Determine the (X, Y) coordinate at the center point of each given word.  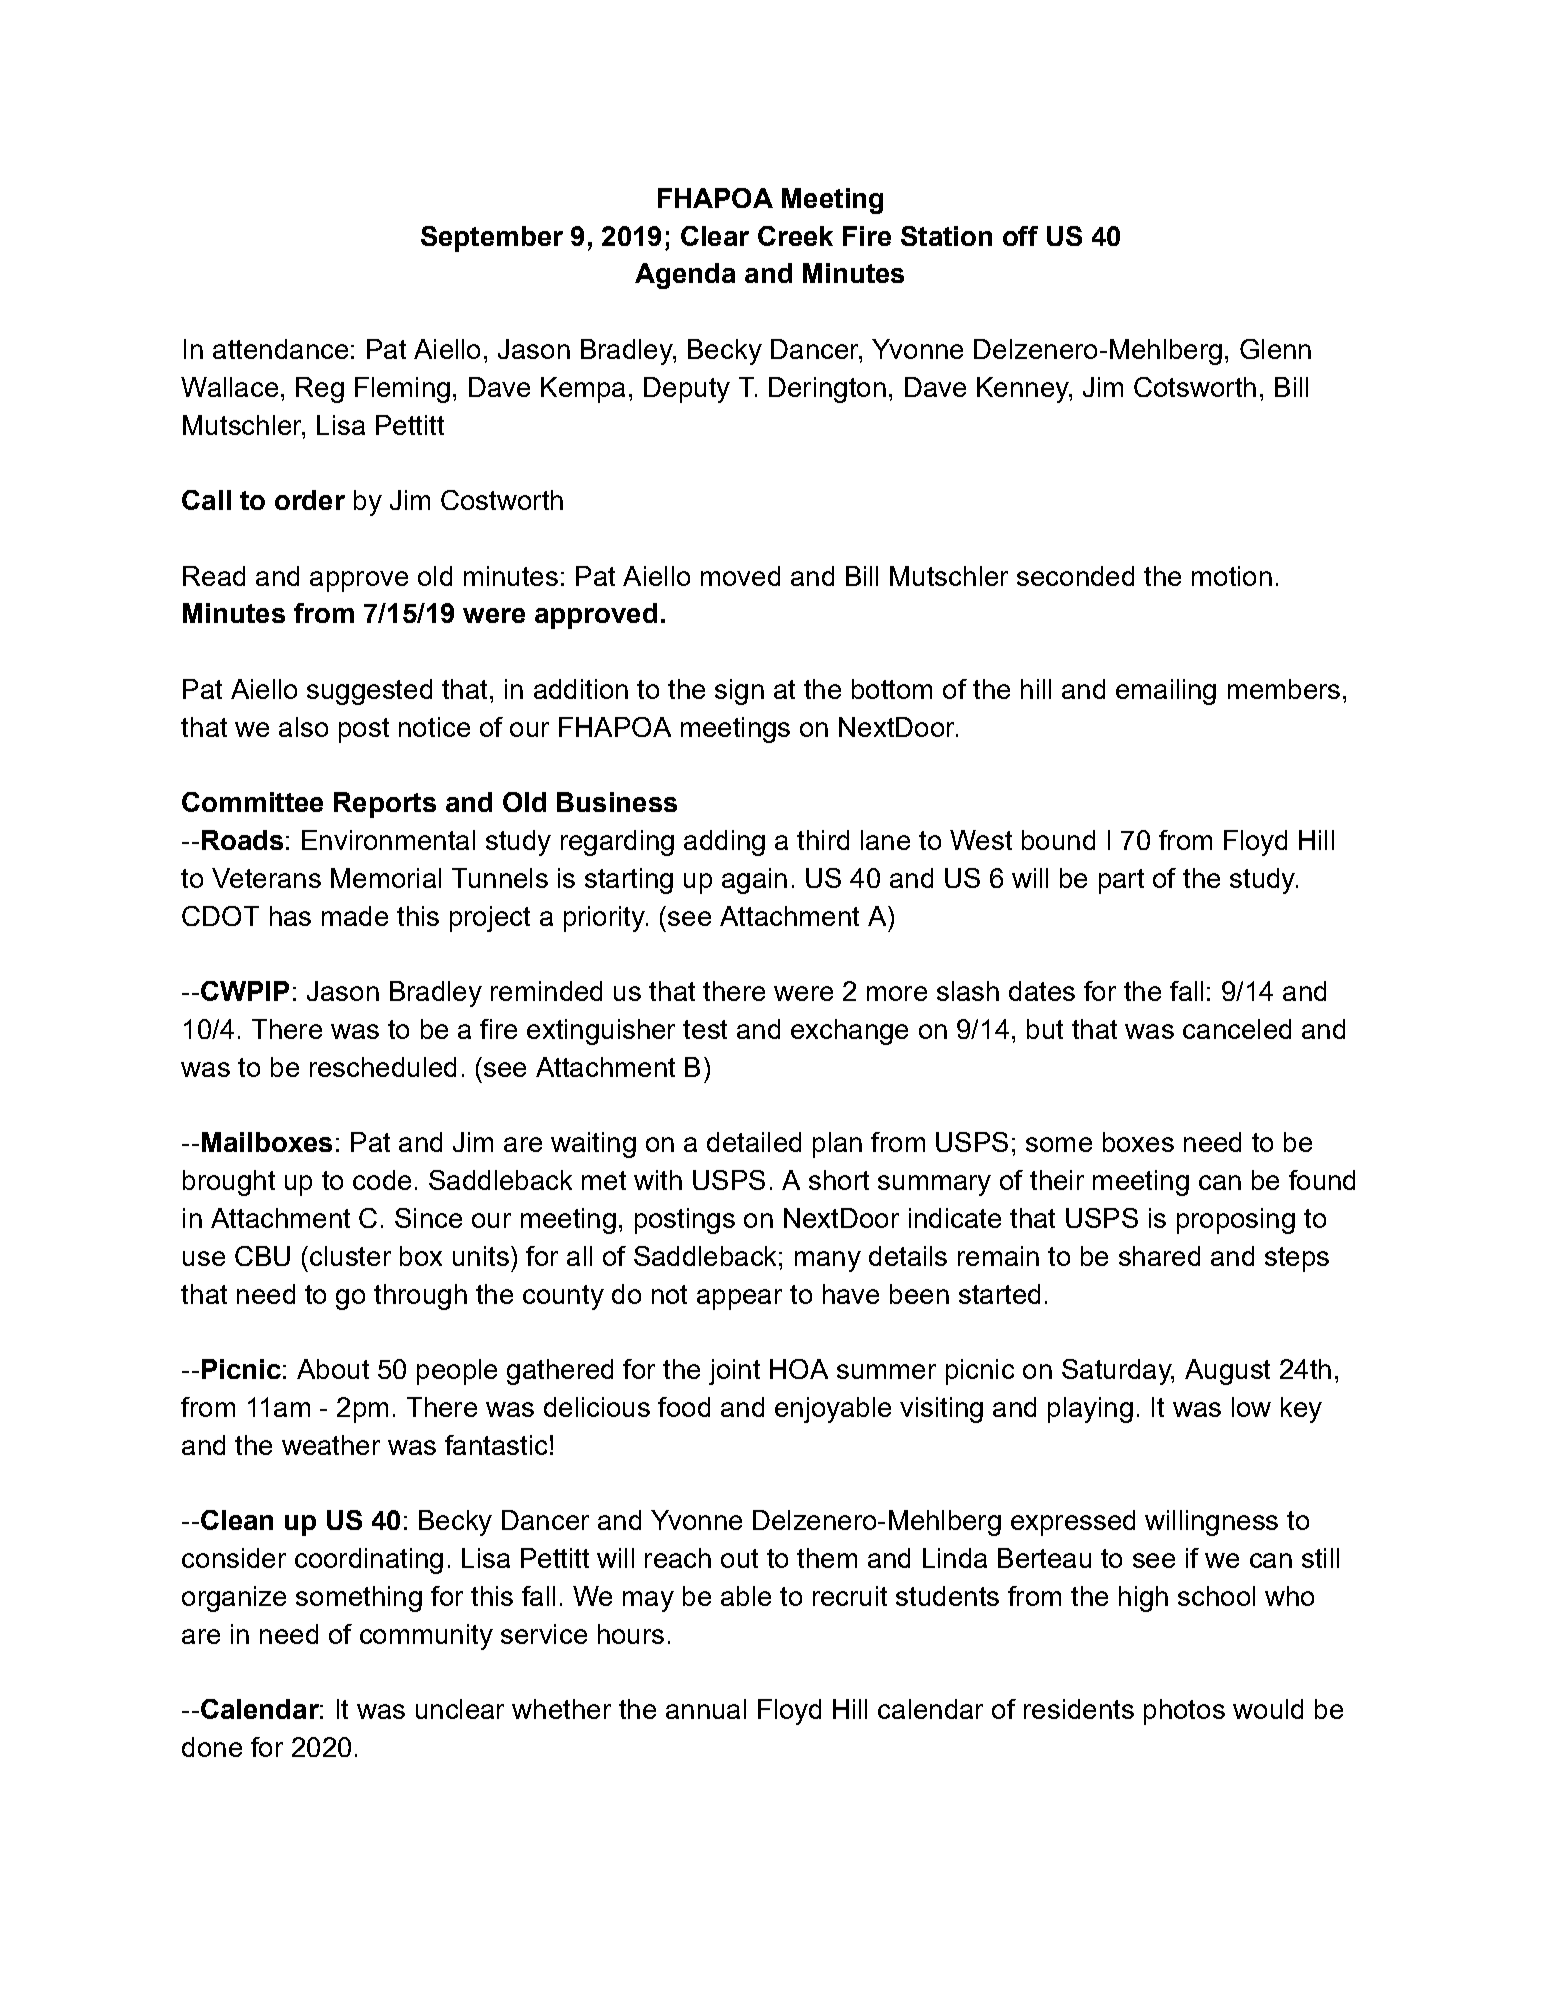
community (426, 1637)
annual (706, 1709)
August (1227, 1372)
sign (739, 692)
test (705, 1029)
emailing (1166, 692)
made (355, 916)
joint (734, 1372)
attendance (280, 349)
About (333, 1369)
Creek (795, 236)
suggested (369, 692)
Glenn (1275, 349)
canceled (1237, 1029)
